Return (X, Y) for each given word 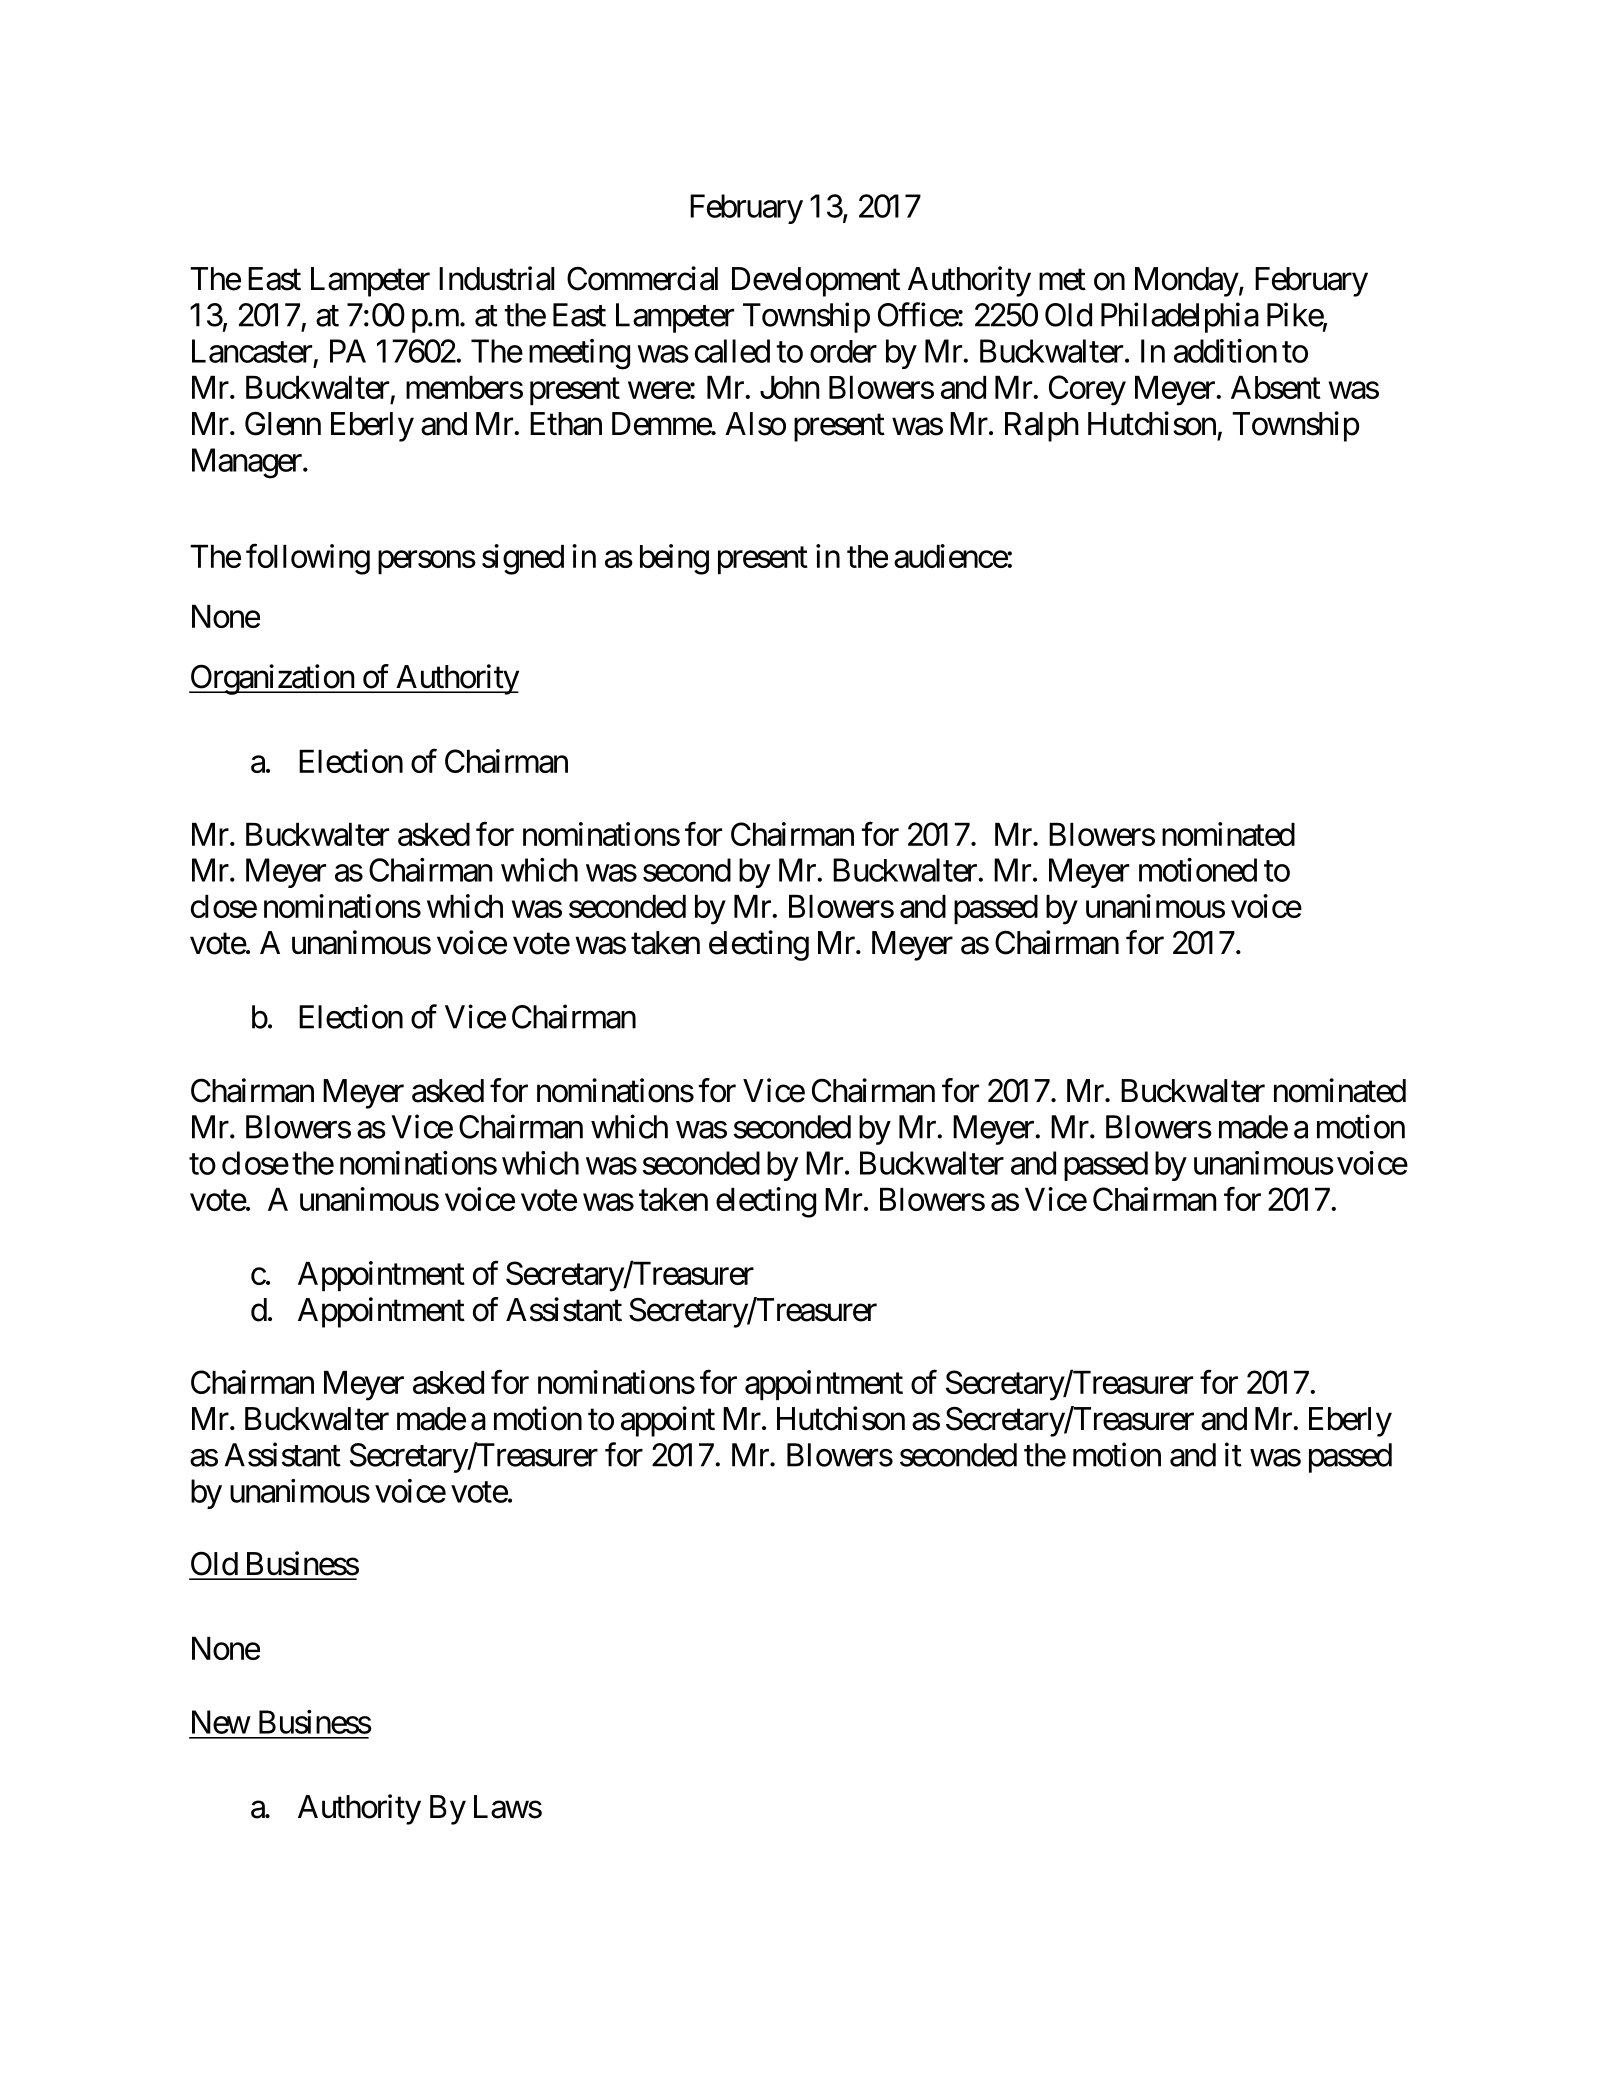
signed (523, 559)
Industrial (497, 278)
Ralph (1042, 427)
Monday (1187, 282)
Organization (272, 679)
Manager (247, 463)
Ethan (566, 424)
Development (816, 282)
